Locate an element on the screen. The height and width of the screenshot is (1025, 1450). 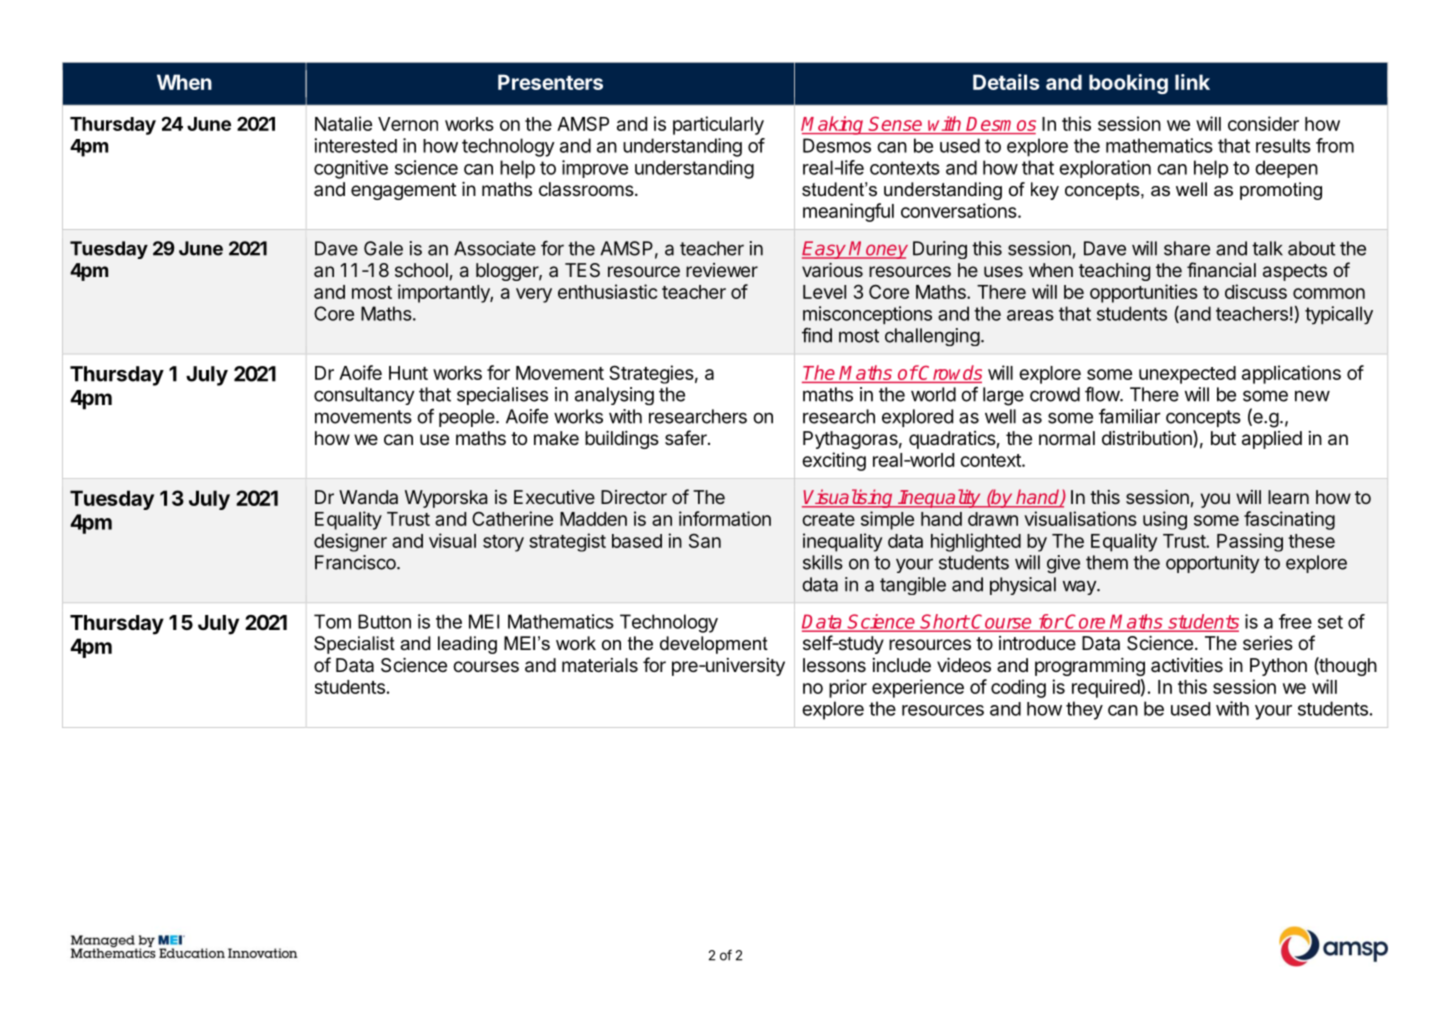
very is located at coordinates (534, 295).
